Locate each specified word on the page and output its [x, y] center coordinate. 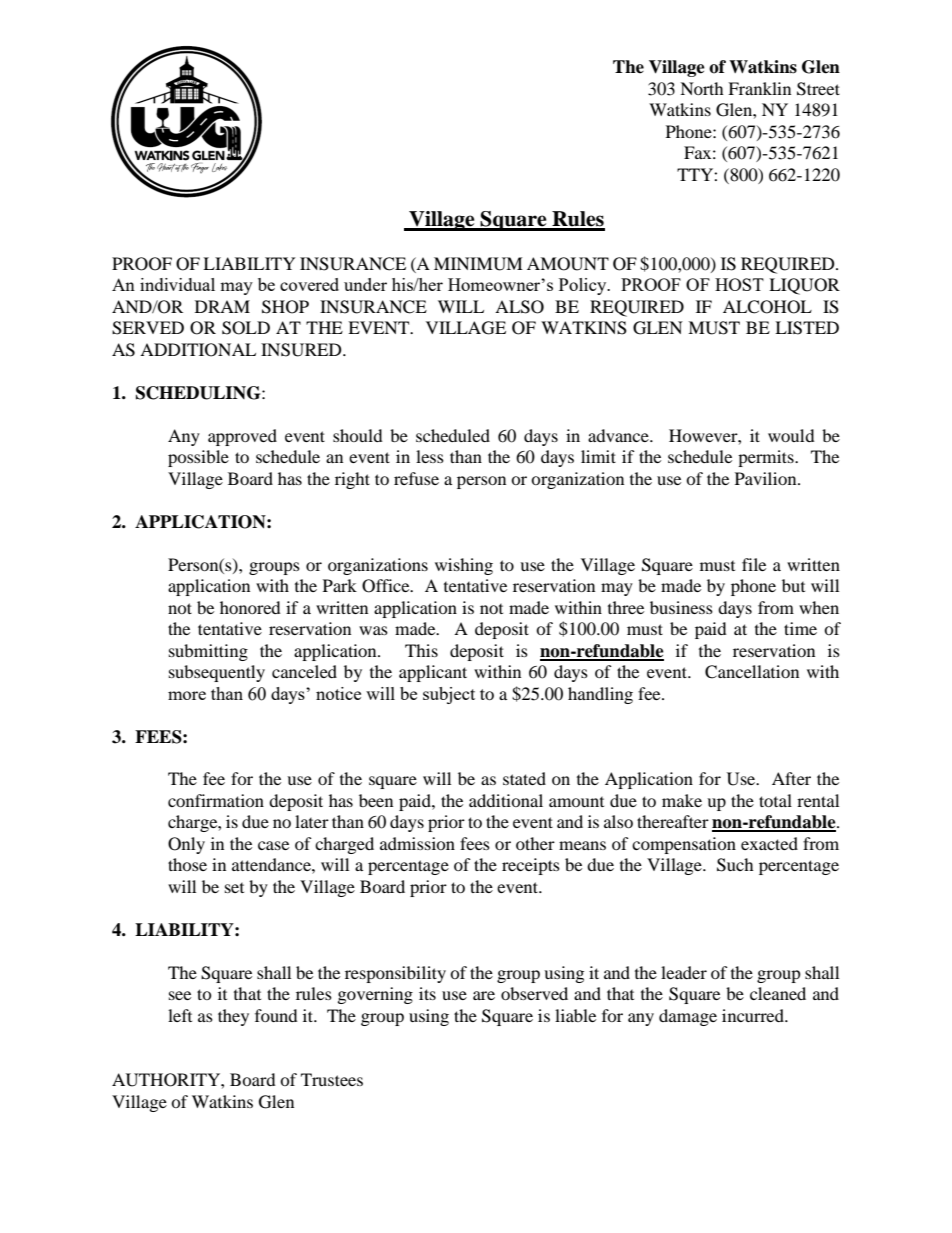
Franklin [759, 88]
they [233, 1017]
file [754, 564]
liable [575, 1015]
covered [309, 284]
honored [250, 607]
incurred [754, 1015]
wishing [464, 566]
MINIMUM [478, 264]
